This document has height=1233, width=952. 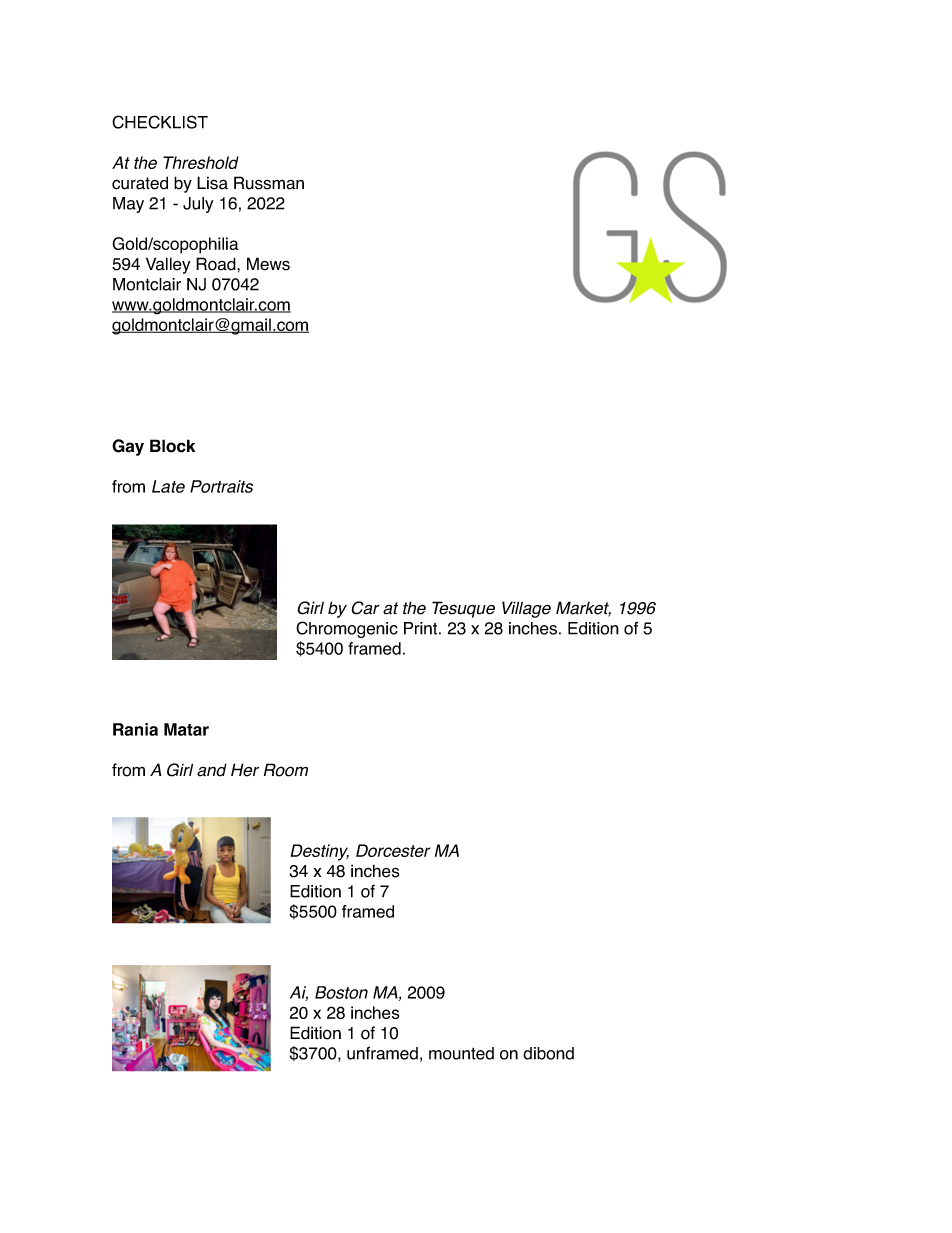 What do you see at coordinates (160, 122) in the document?
I see `CHECKLIST` at bounding box center [160, 122].
